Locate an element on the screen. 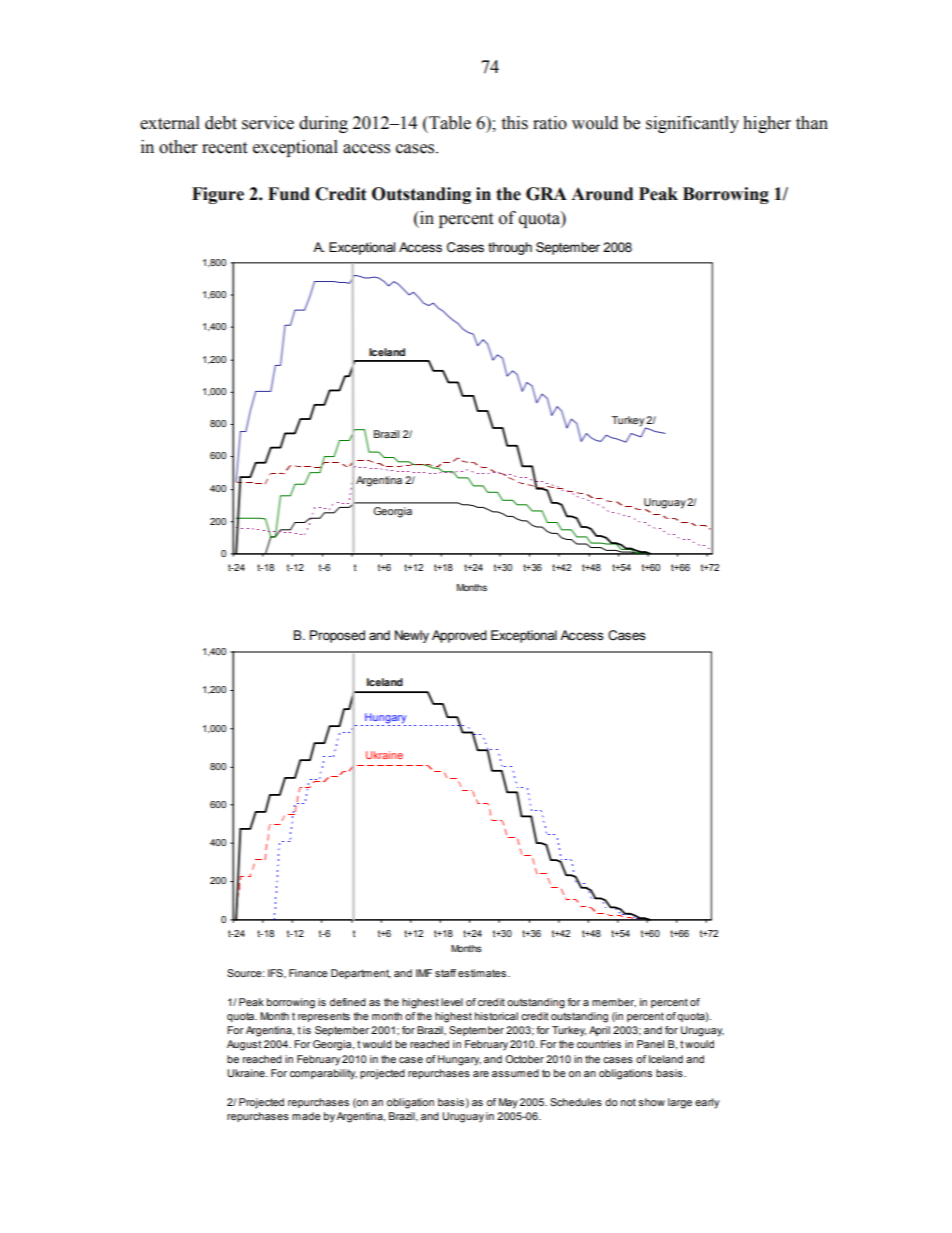 The width and height of the screenshot is (952, 1233). Approved is located at coordinates (459, 636).
